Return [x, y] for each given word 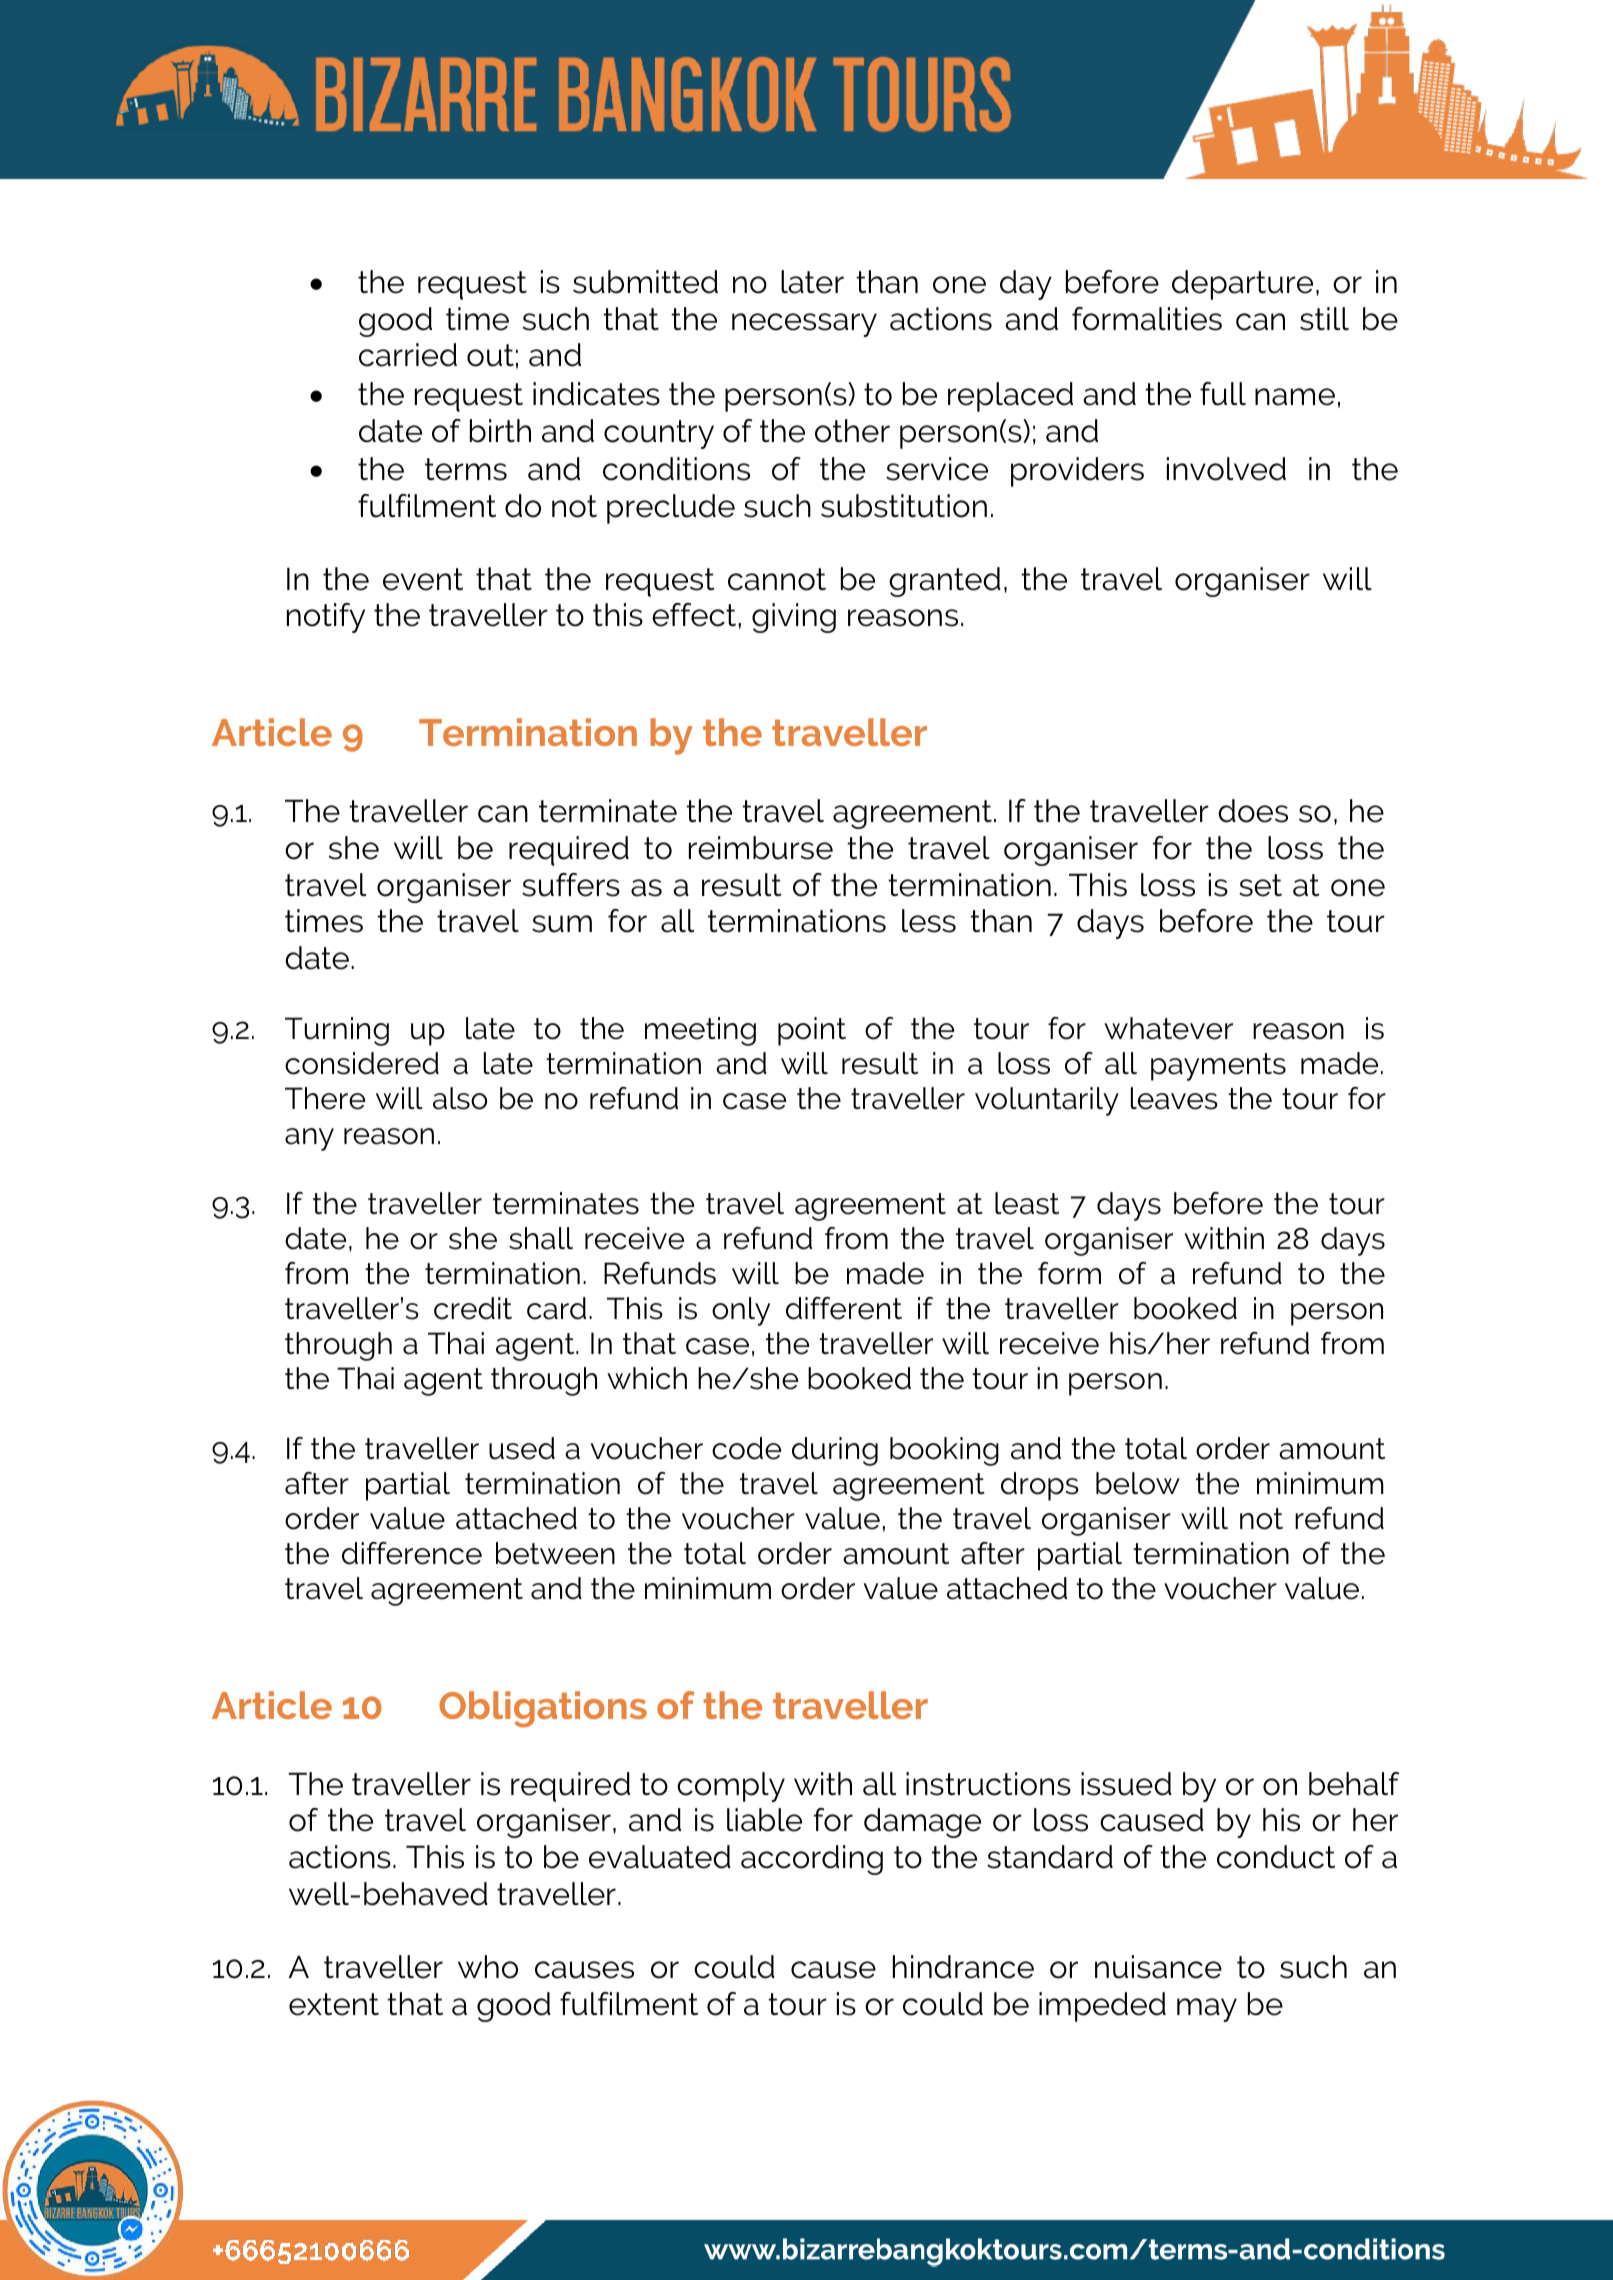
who [488, 1967]
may [1207, 2010]
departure [1242, 285]
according [812, 1860]
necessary [804, 325]
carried [408, 355]
